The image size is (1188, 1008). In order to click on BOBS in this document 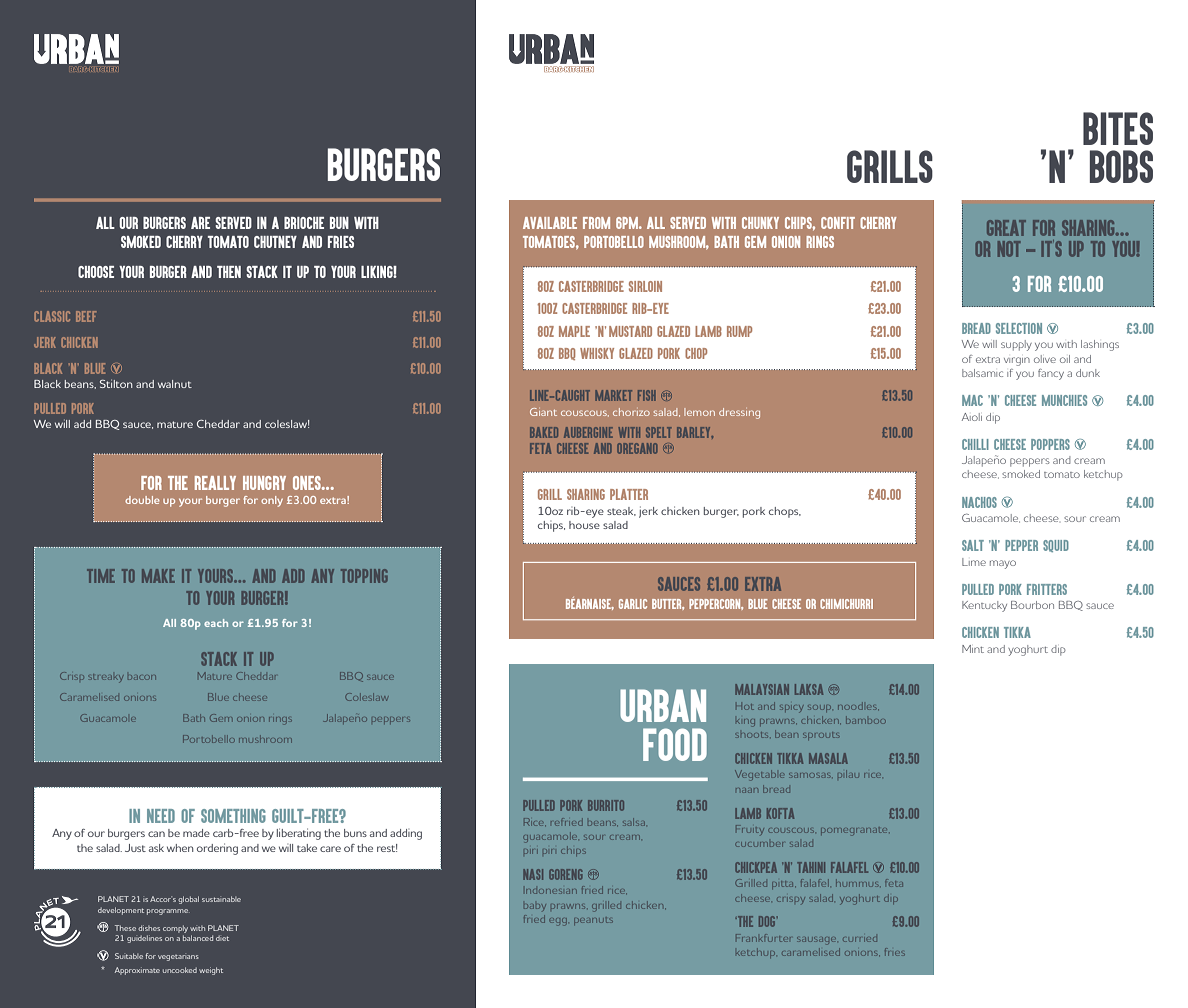, I will do `click(1121, 166)`.
